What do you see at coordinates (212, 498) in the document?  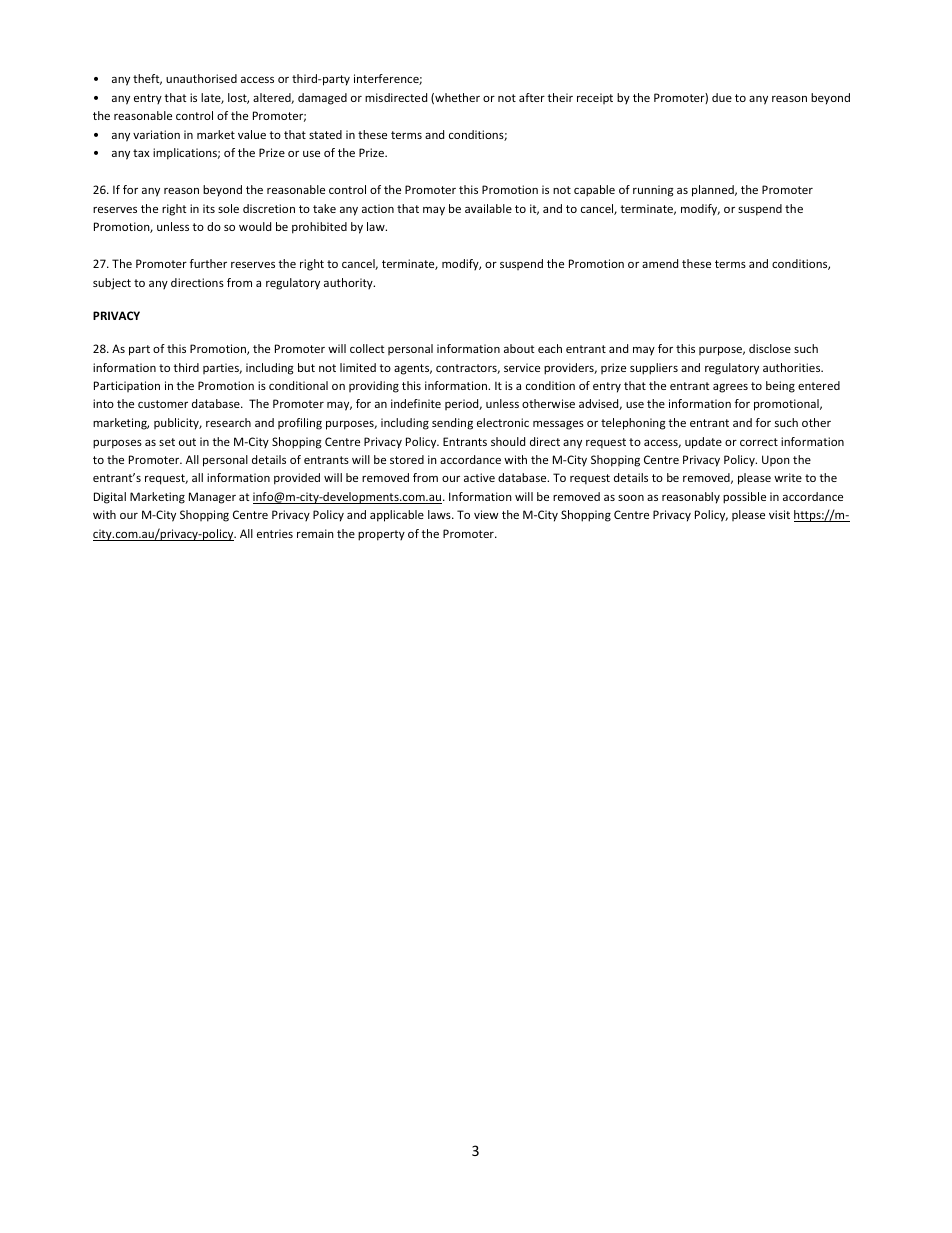 I see `Manager` at bounding box center [212, 498].
